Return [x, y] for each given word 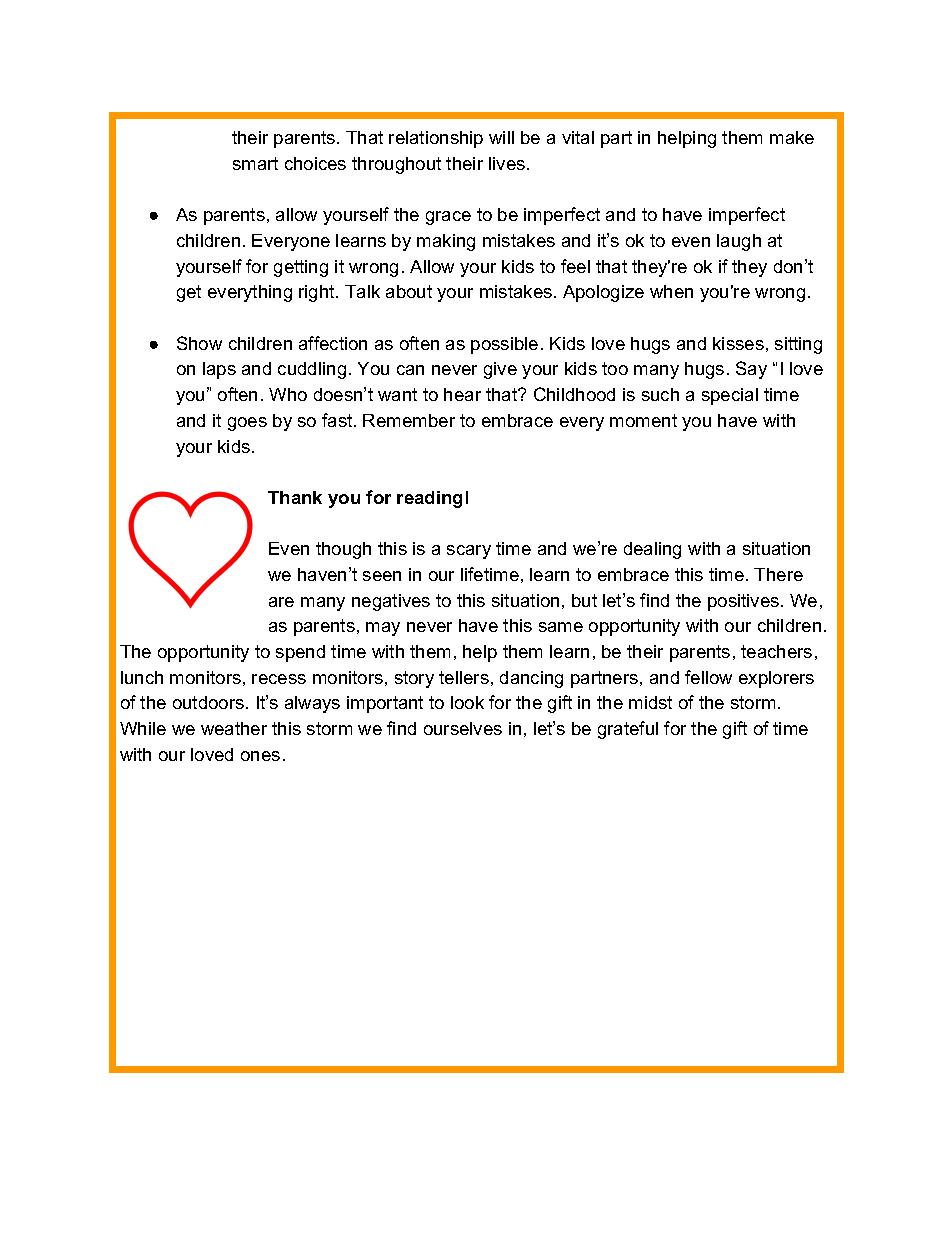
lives [507, 163]
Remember [409, 420]
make [792, 137]
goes [247, 424]
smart [255, 163]
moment [643, 420]
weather [234, 728]
